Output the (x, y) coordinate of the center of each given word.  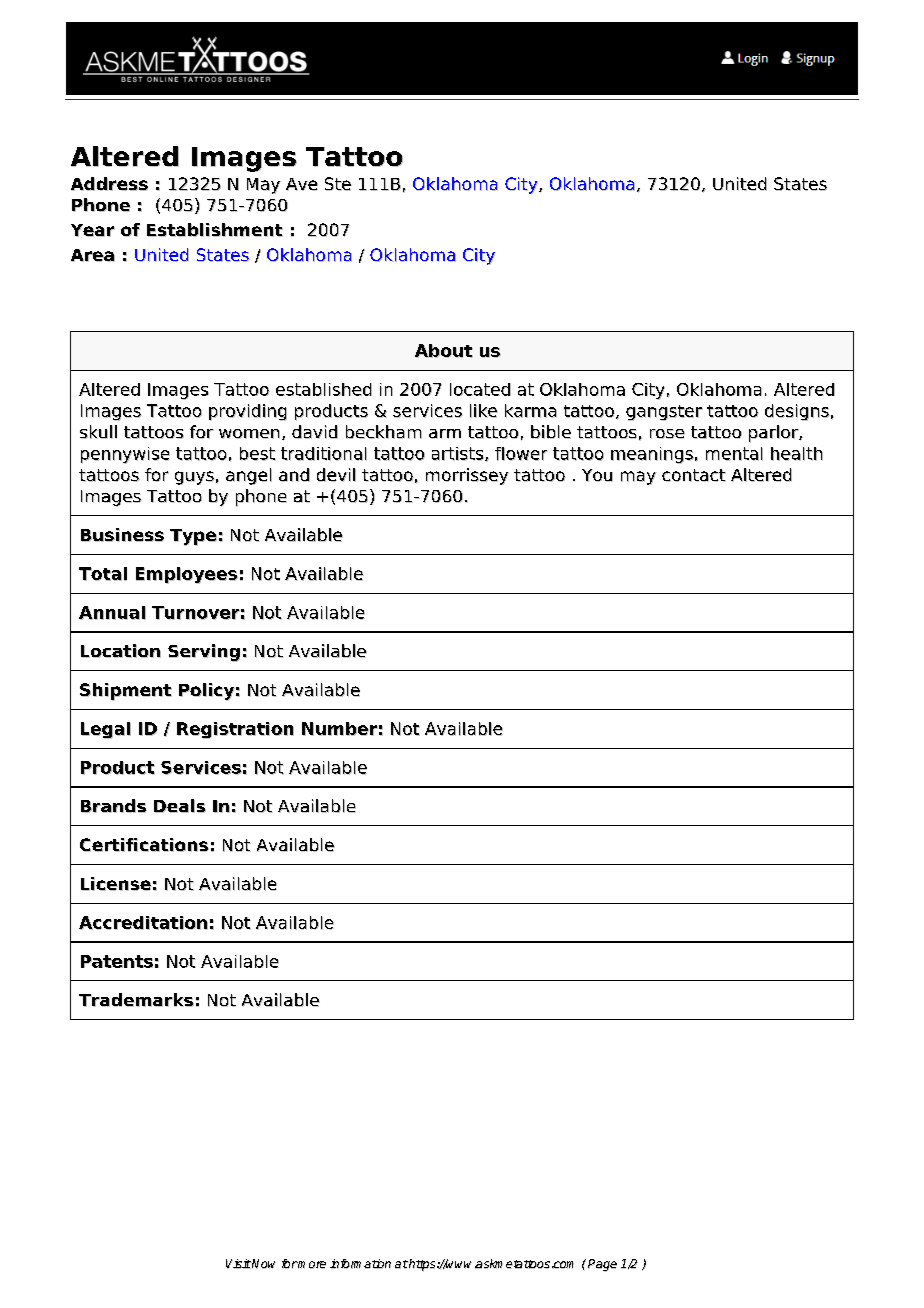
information (360, 1264)
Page (602, 1265)
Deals (180, 806)
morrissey (467, 476)
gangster (664, 413)
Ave (302, 184)
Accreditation (143, 923)
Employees (187, 575)
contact (694, 475)
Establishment (215, 230)
